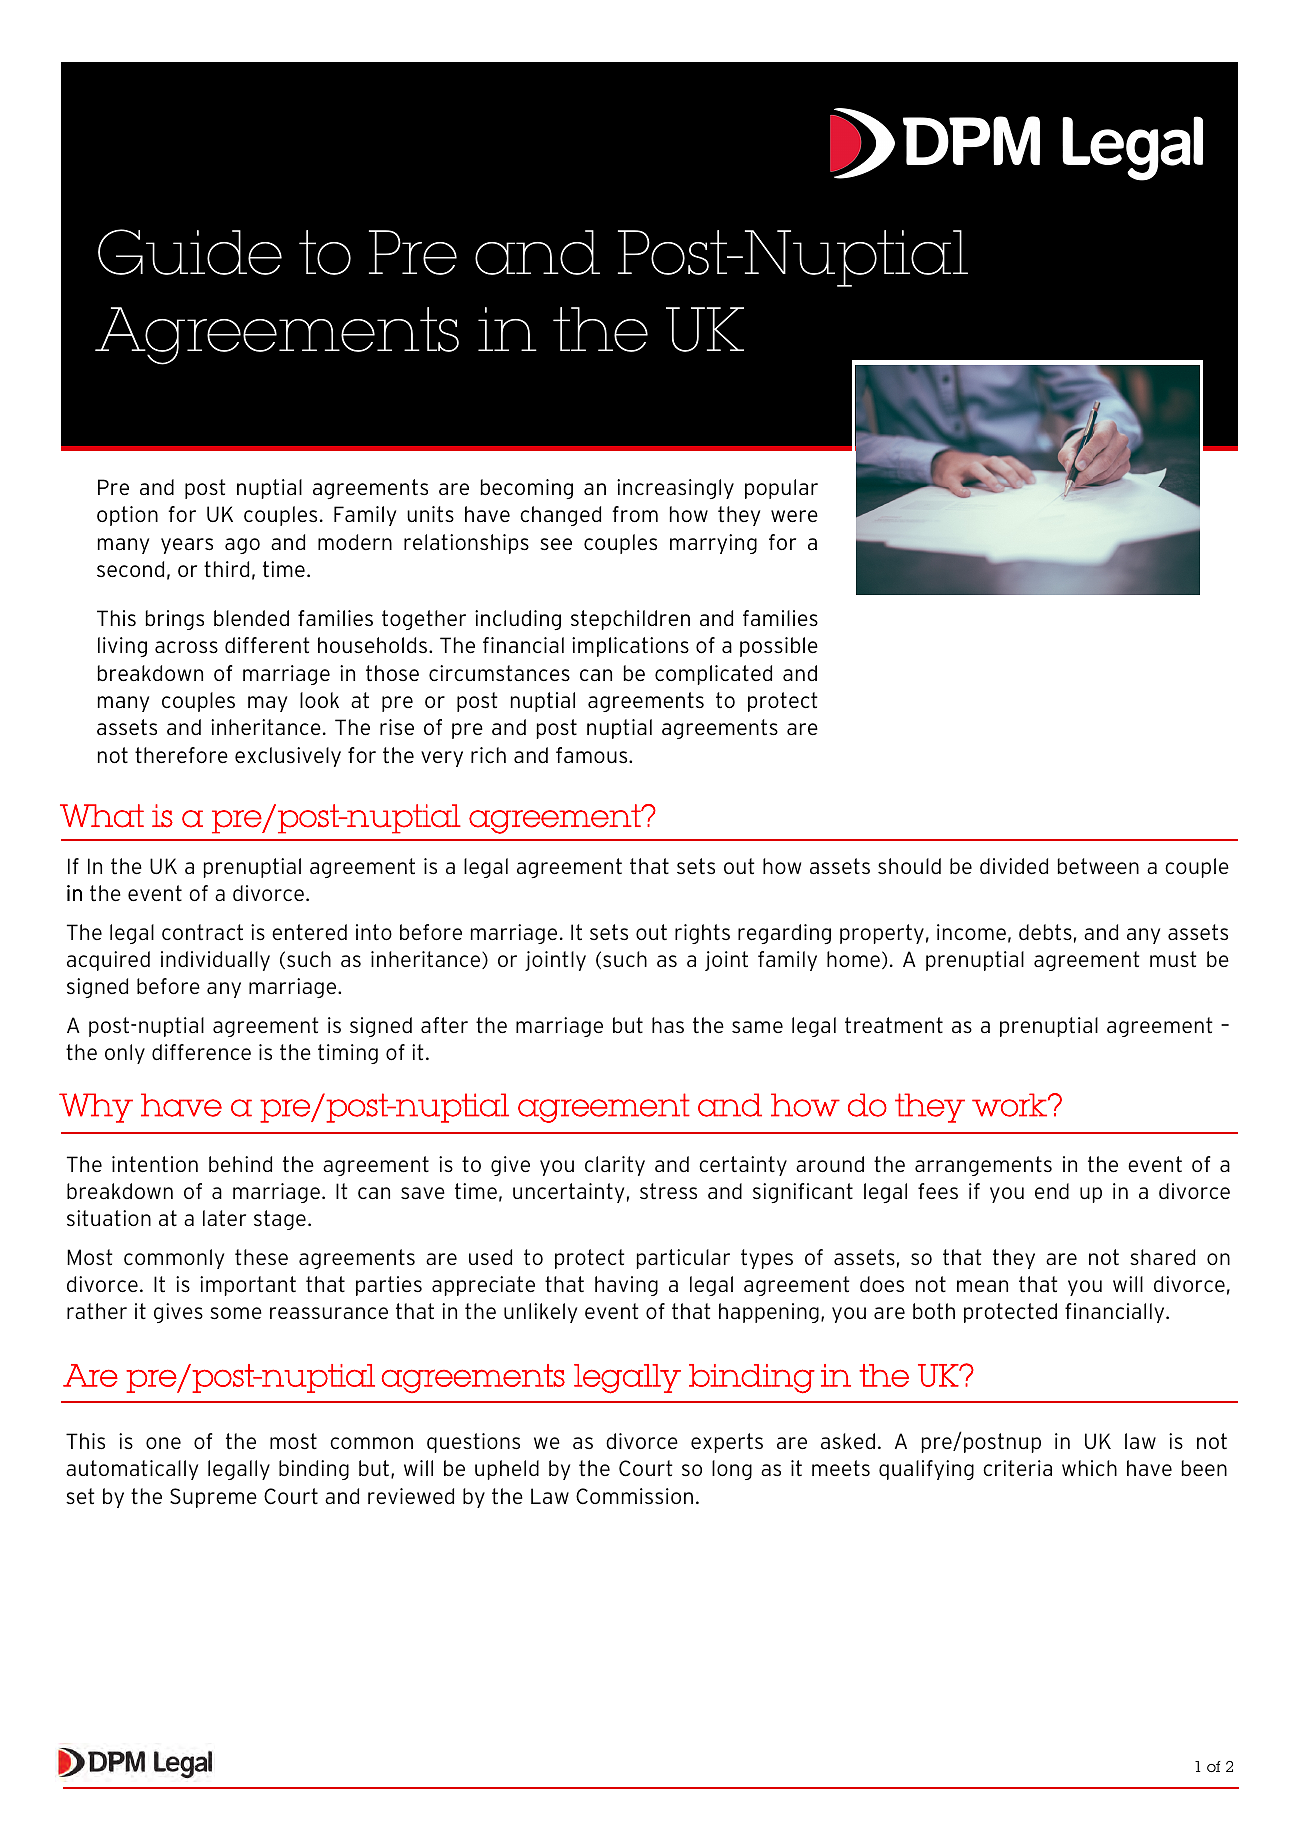  I want to click on behind, so click(240, 1164).
